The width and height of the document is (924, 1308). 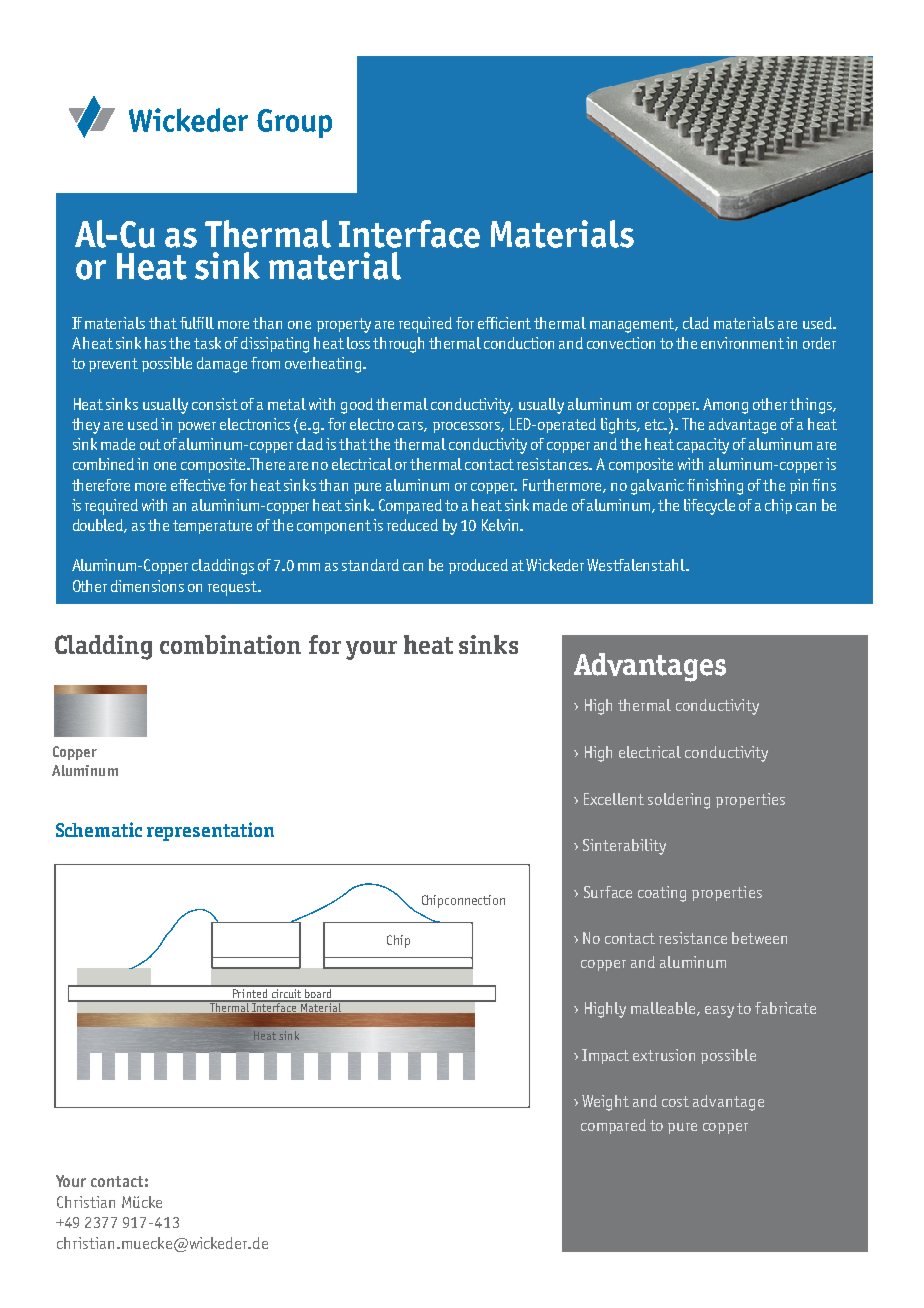 What do you see at coordinates (155, 343) in the document?
I see `has` at bounding box center [155, 343].
